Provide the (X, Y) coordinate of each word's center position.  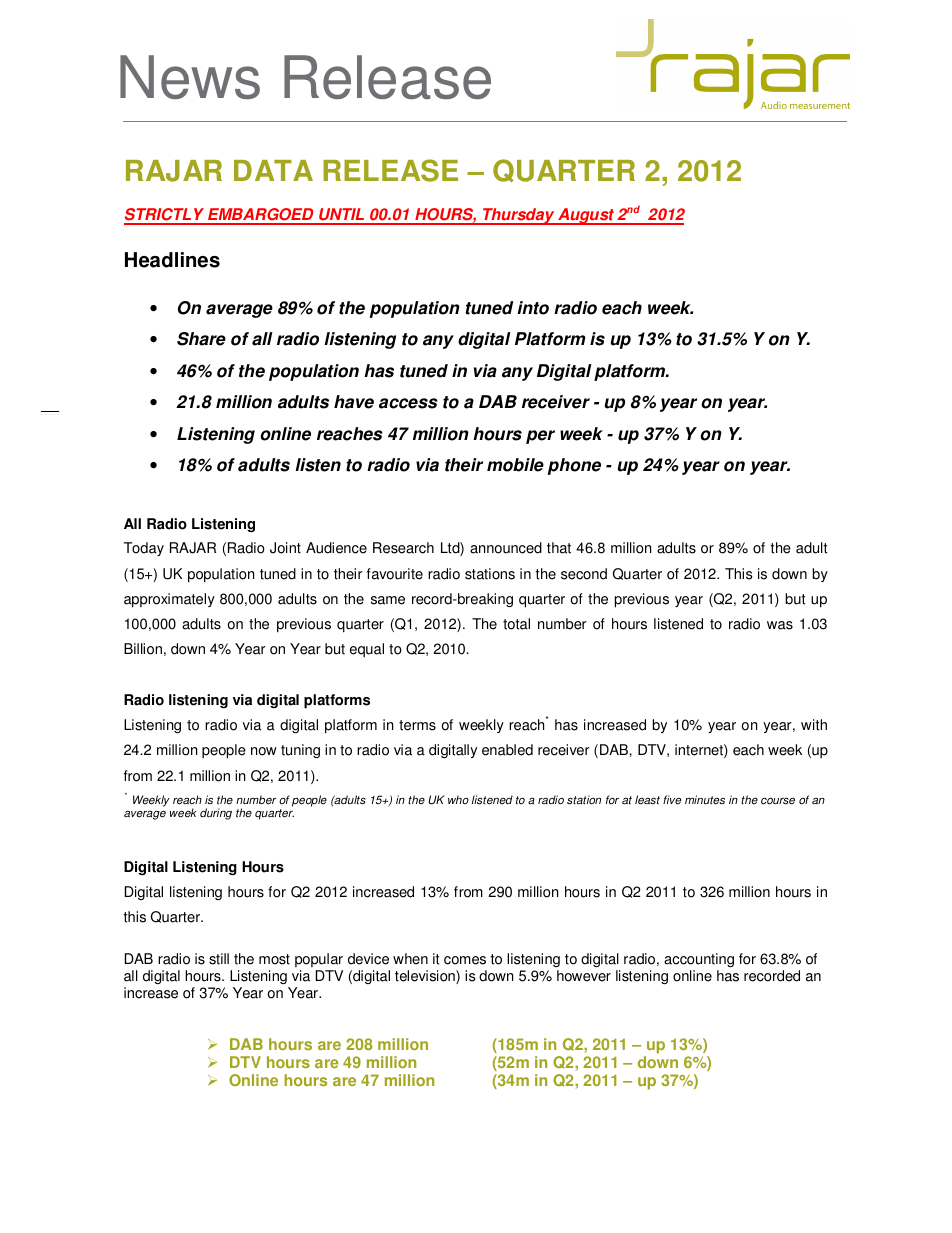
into (533, 308)
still (219, 959)
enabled (507, 750)
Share (201, 339)
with (814, 725)
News (190, 77)
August (586, 216)
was (780, 625)
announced (506, 548)
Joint (285, 548)
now (264, 751)
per (540, 437)
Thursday (519, 216)
